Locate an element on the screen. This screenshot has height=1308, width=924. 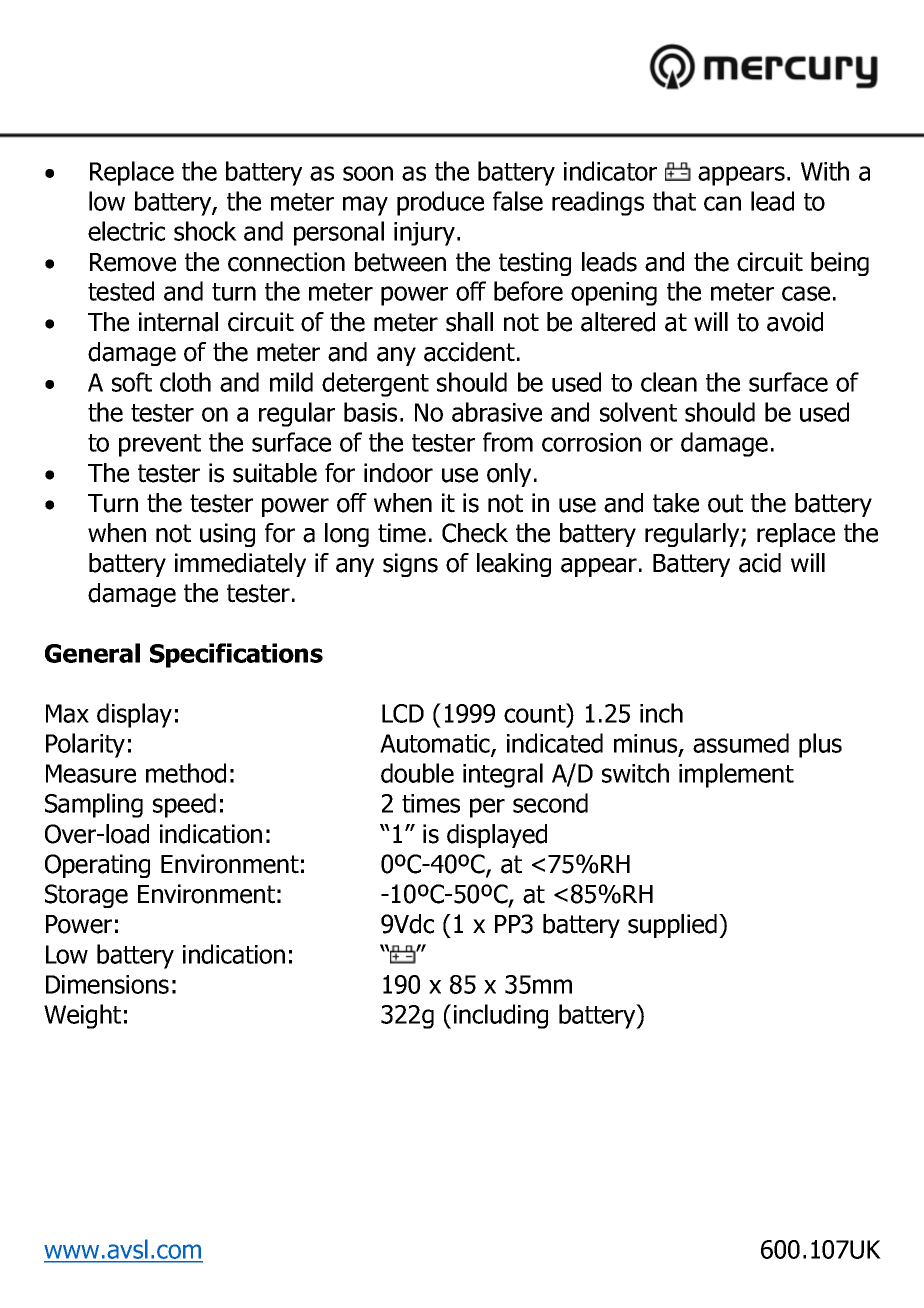
immediately is located at coordinates (240, 565).
